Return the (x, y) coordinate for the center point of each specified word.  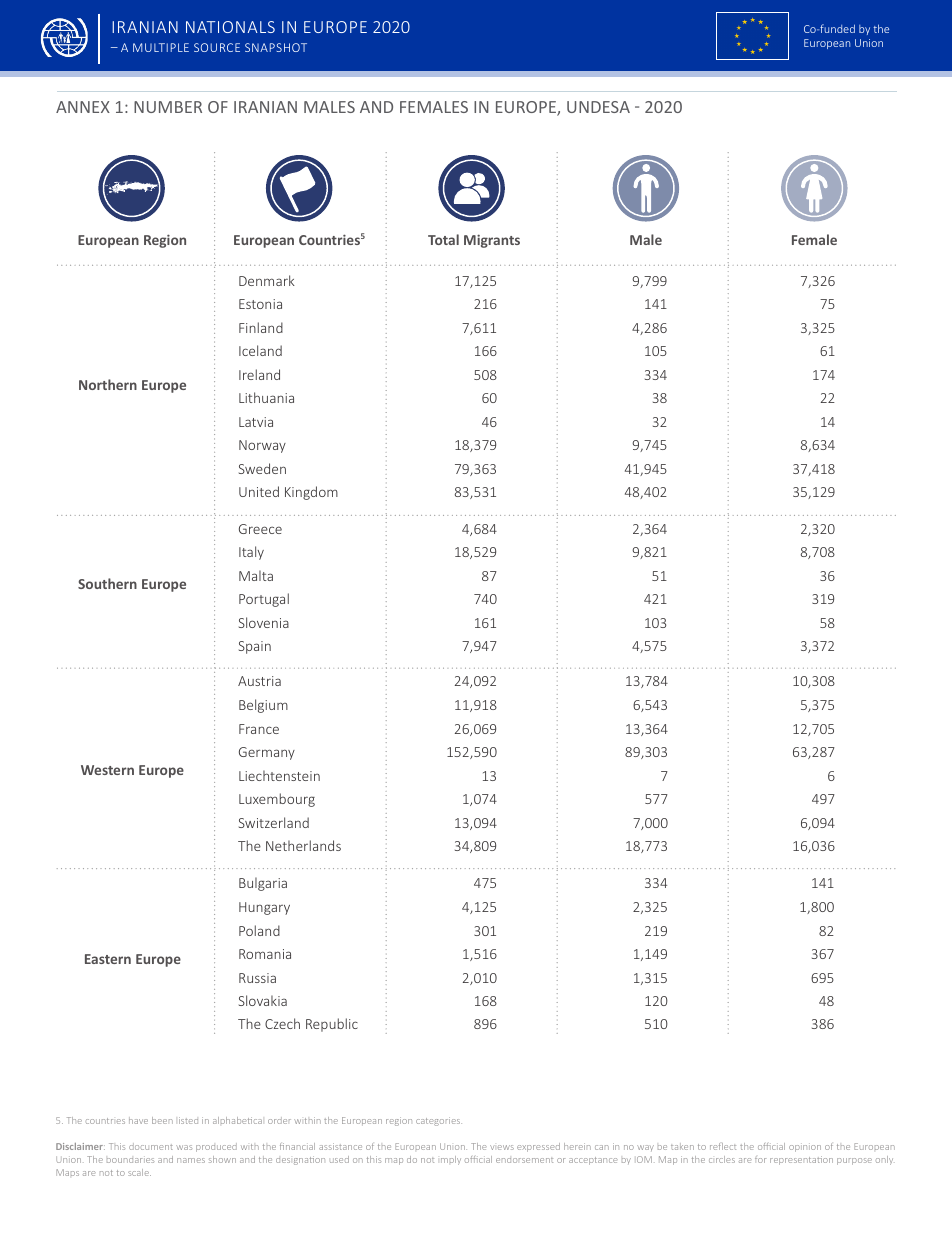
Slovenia (264, 622)
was (184, 1147)
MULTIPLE (161, 47)
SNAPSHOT (276, 47)
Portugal (264, 600)
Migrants (492, 241)
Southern (107, 583)
